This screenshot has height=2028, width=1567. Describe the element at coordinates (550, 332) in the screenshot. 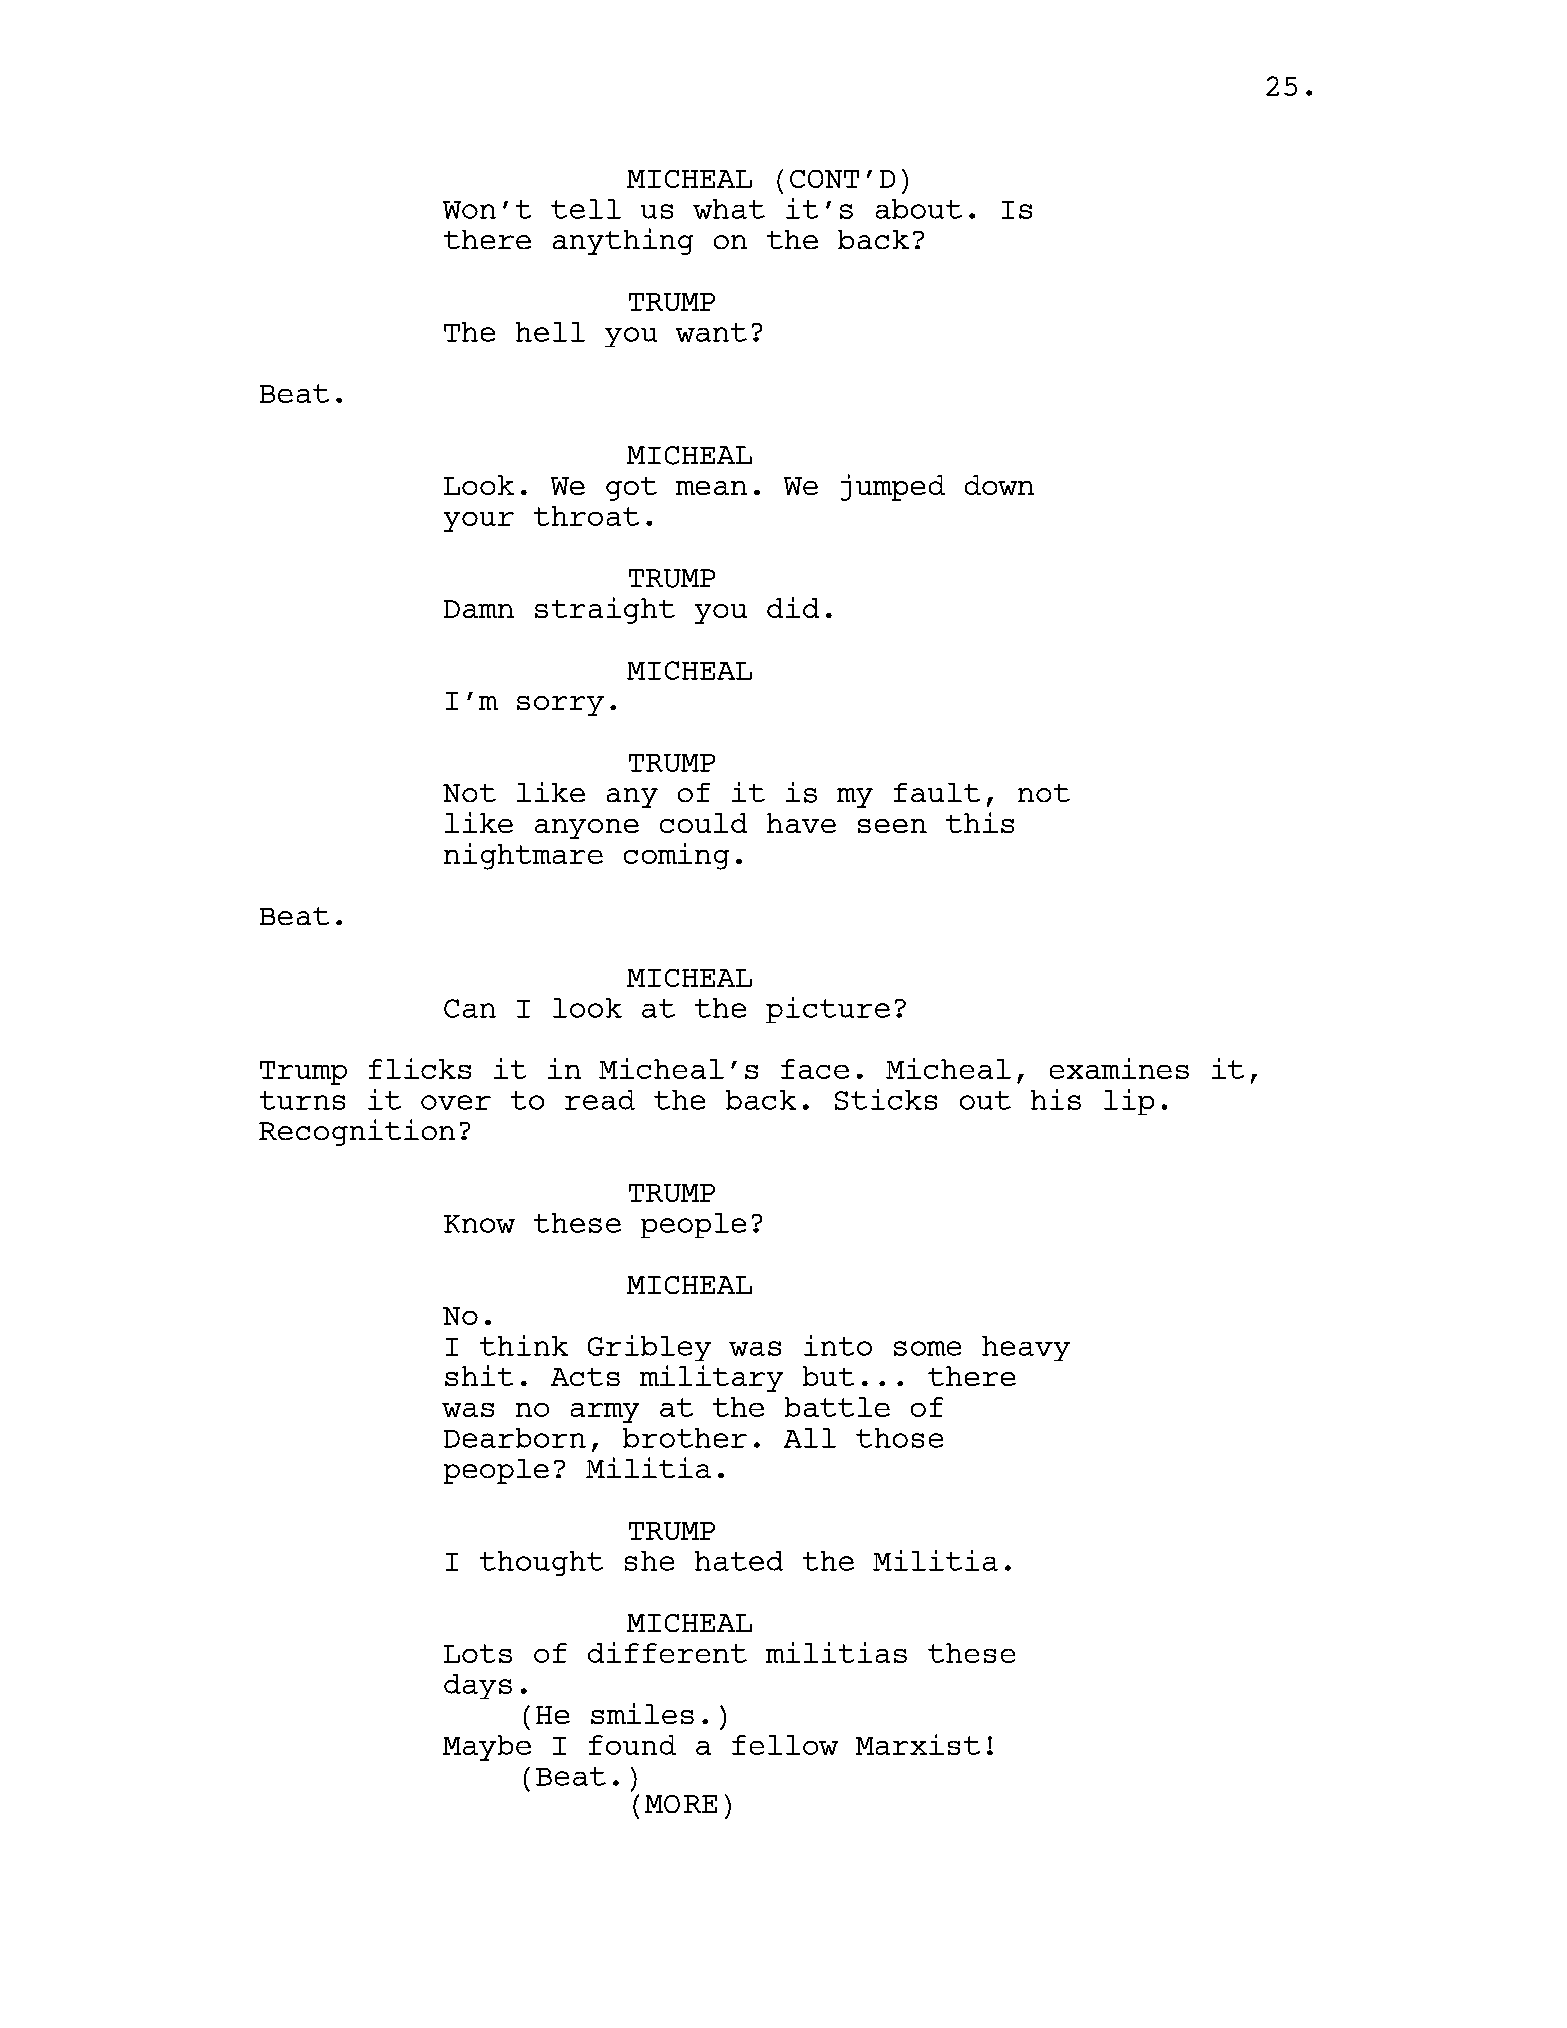

I see `hell` at that location.
